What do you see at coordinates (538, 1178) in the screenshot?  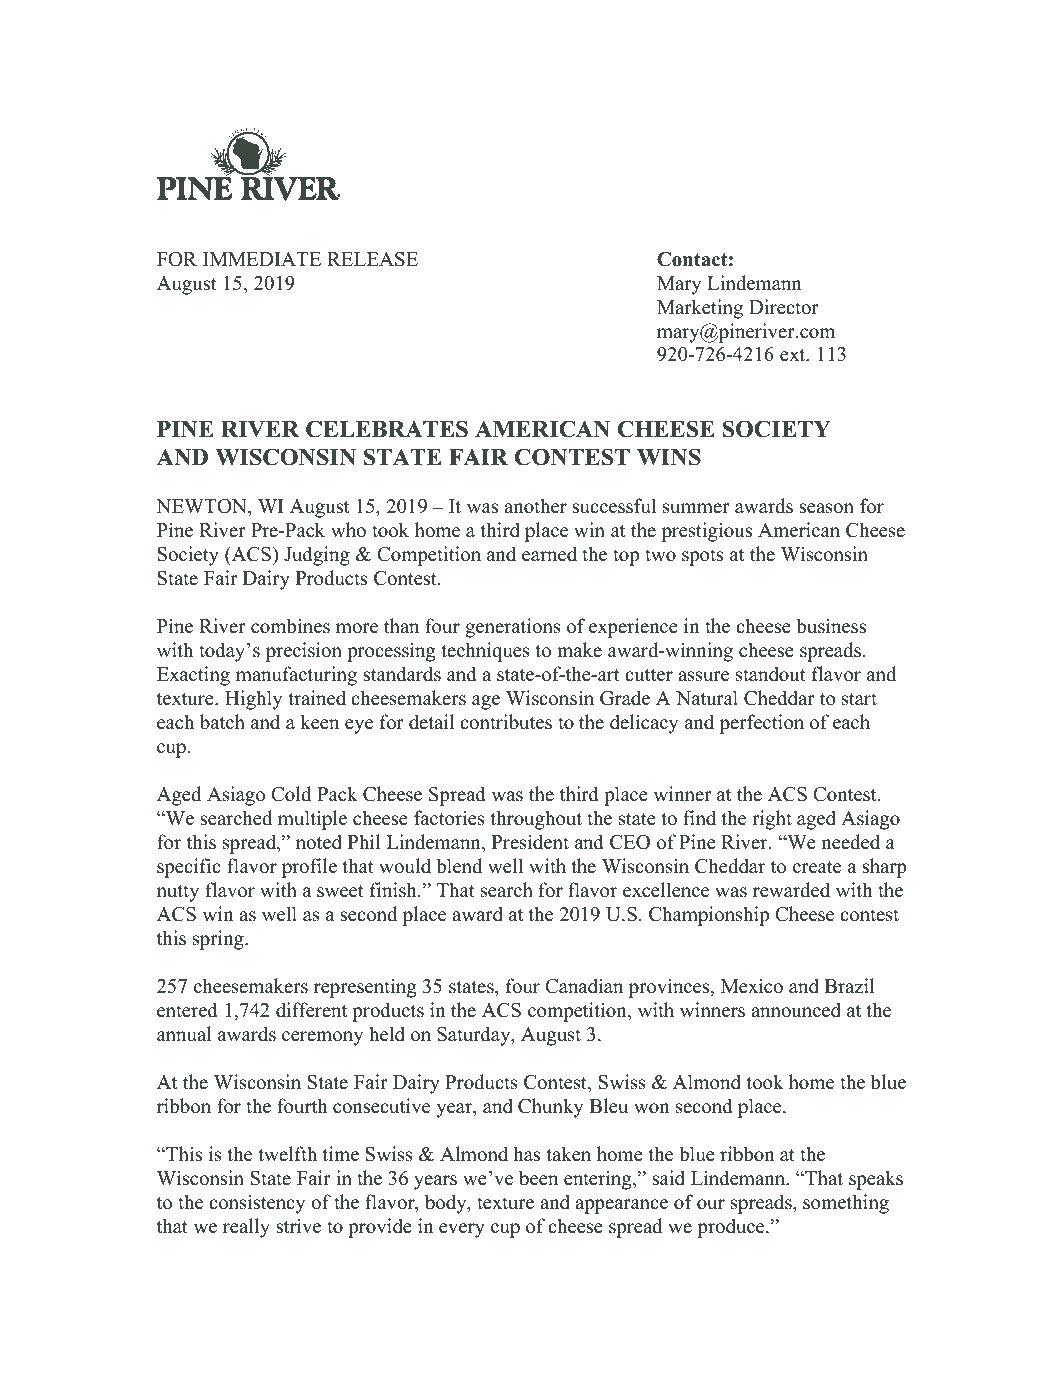 I see `been` at bounding box center [538, 1178].
